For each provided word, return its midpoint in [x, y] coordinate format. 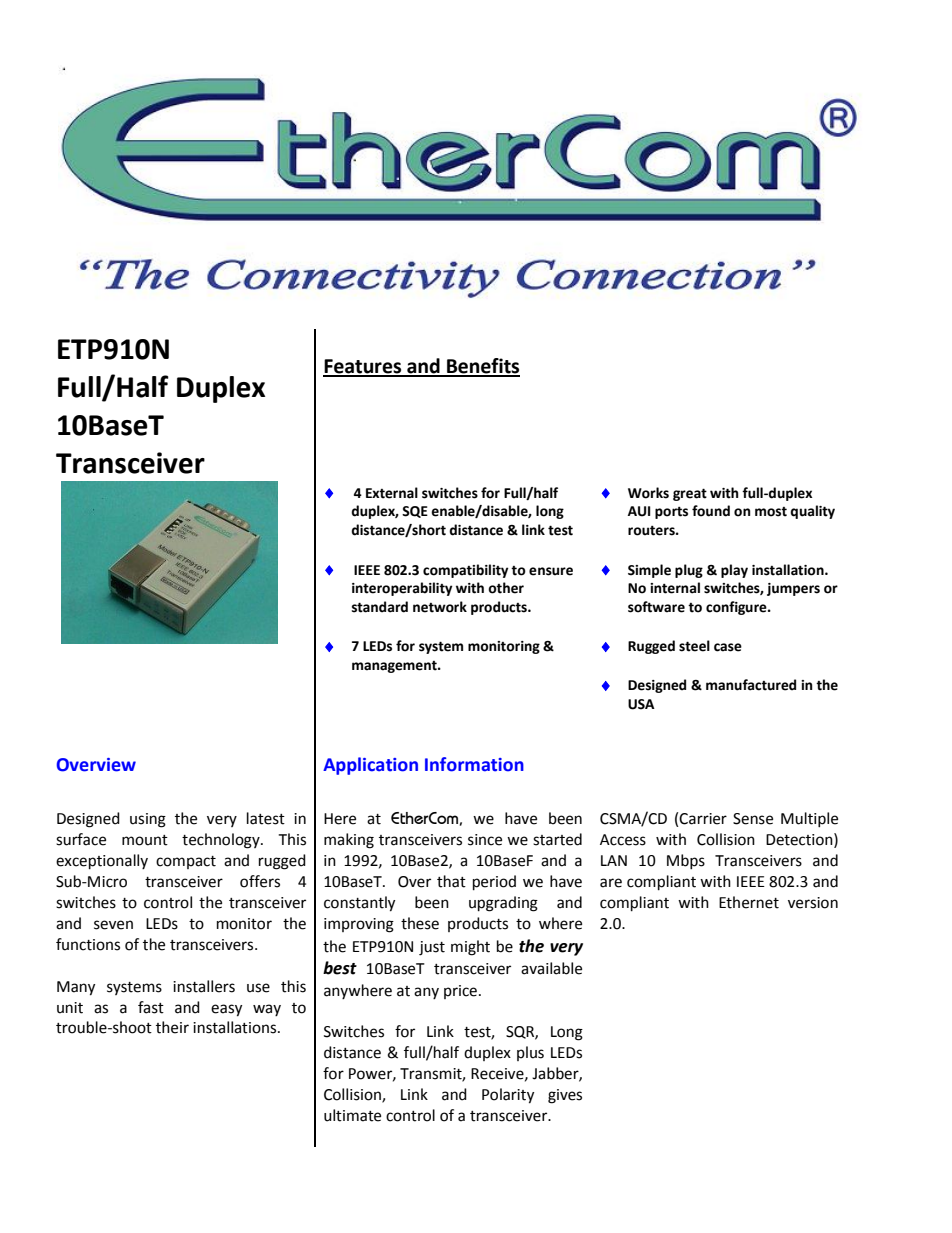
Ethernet [749, 902]
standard [380, 607]
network [440, 607]
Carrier [703, 819]
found [711, 511]
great [690, 494]
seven [113, 925]
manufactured [751, 685]
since [485, 840]
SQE [415, 512]
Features [363, 367]
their [172, 1027]
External [392, 493]
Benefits [482, 367]
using [148, 820]
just [432, 948]
